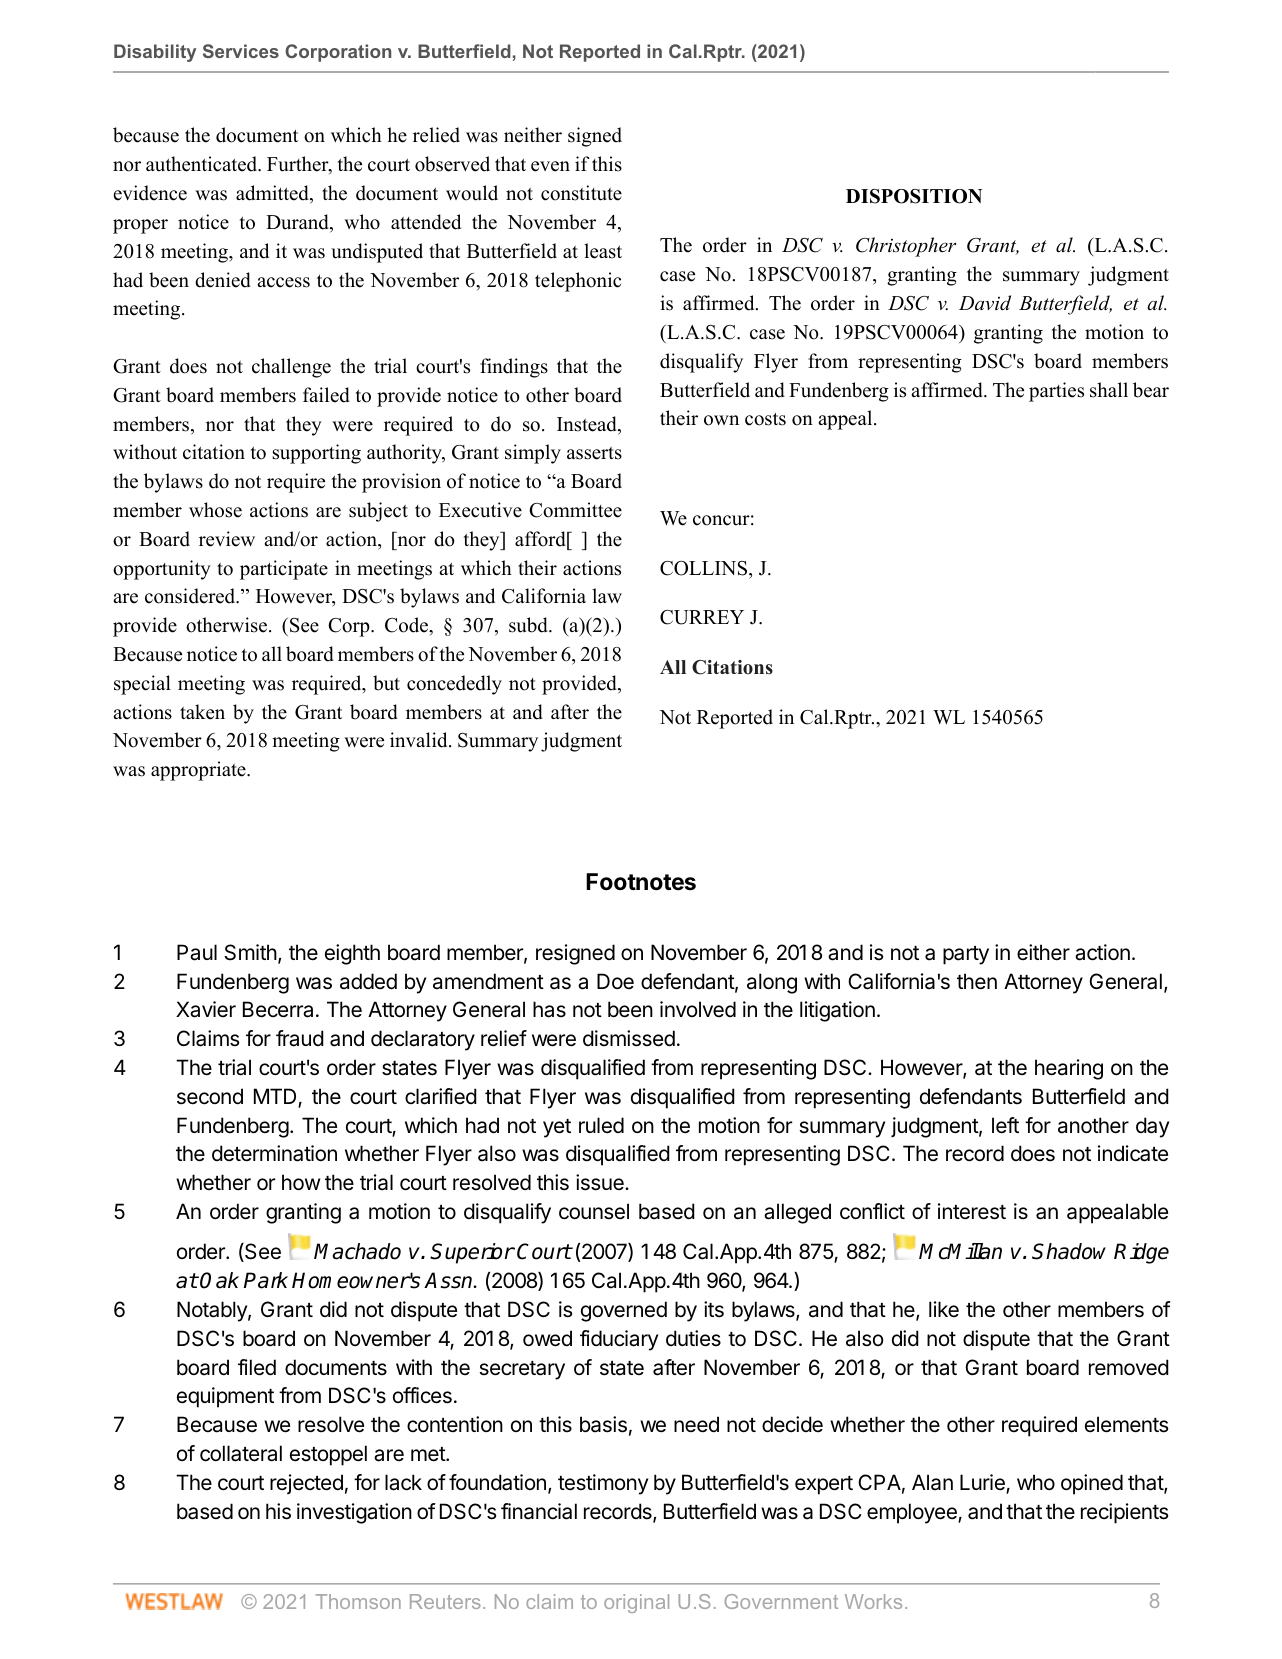 This image has height=1659, width=1282. What do you see at coordinates (641, 882) in the image?
I see `Footnotes` at bounding box center [641, 882].
